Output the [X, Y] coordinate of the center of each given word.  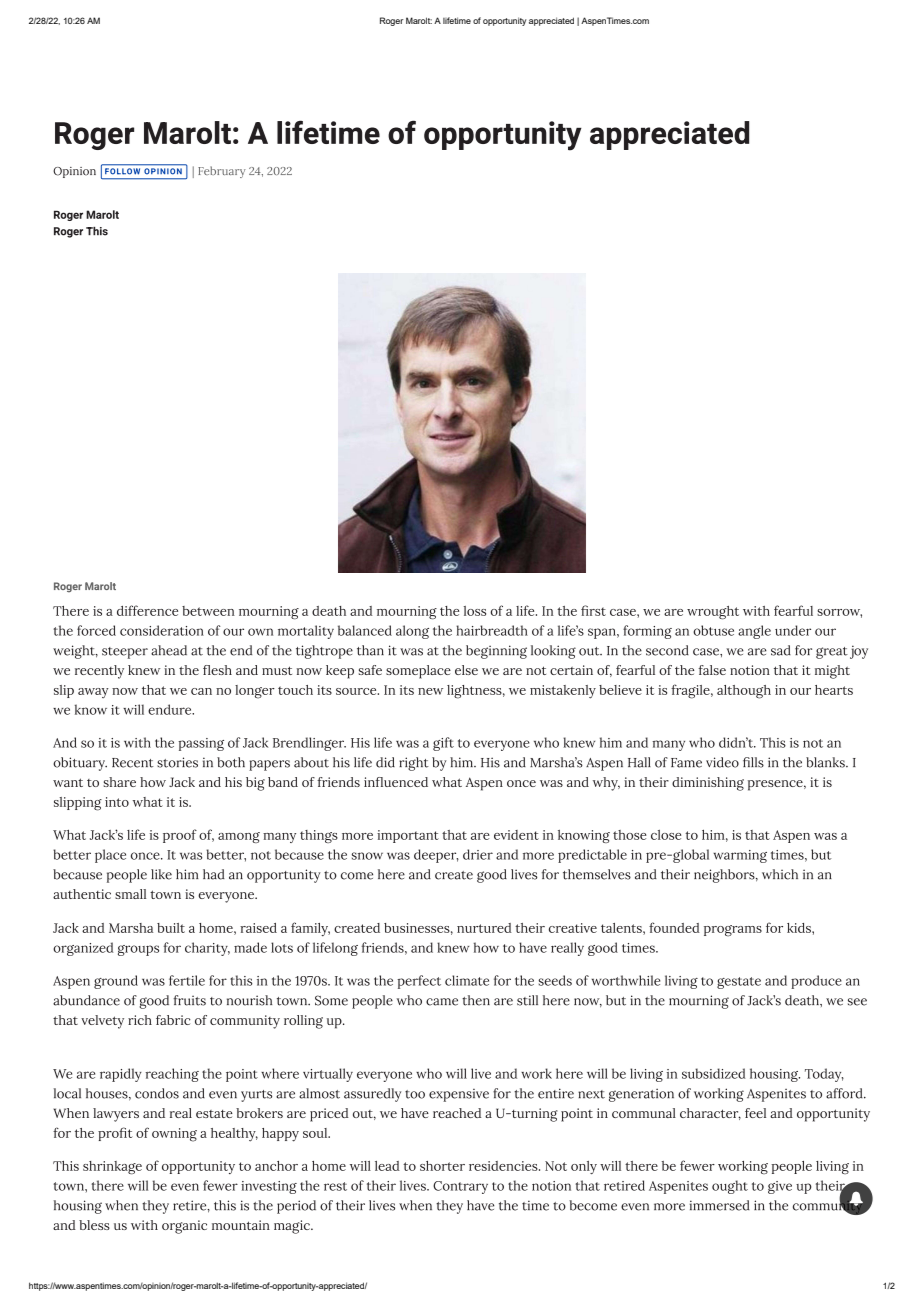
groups [138, 950]
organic [184, 1227]
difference [147, 610]
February [222, 172]
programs [733, 931]
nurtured [484, 928]
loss [475, 611]
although [744, 692]
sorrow [839, 613]
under [793, 630]
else [466, 670]
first [593, 610]
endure [171, 709]
